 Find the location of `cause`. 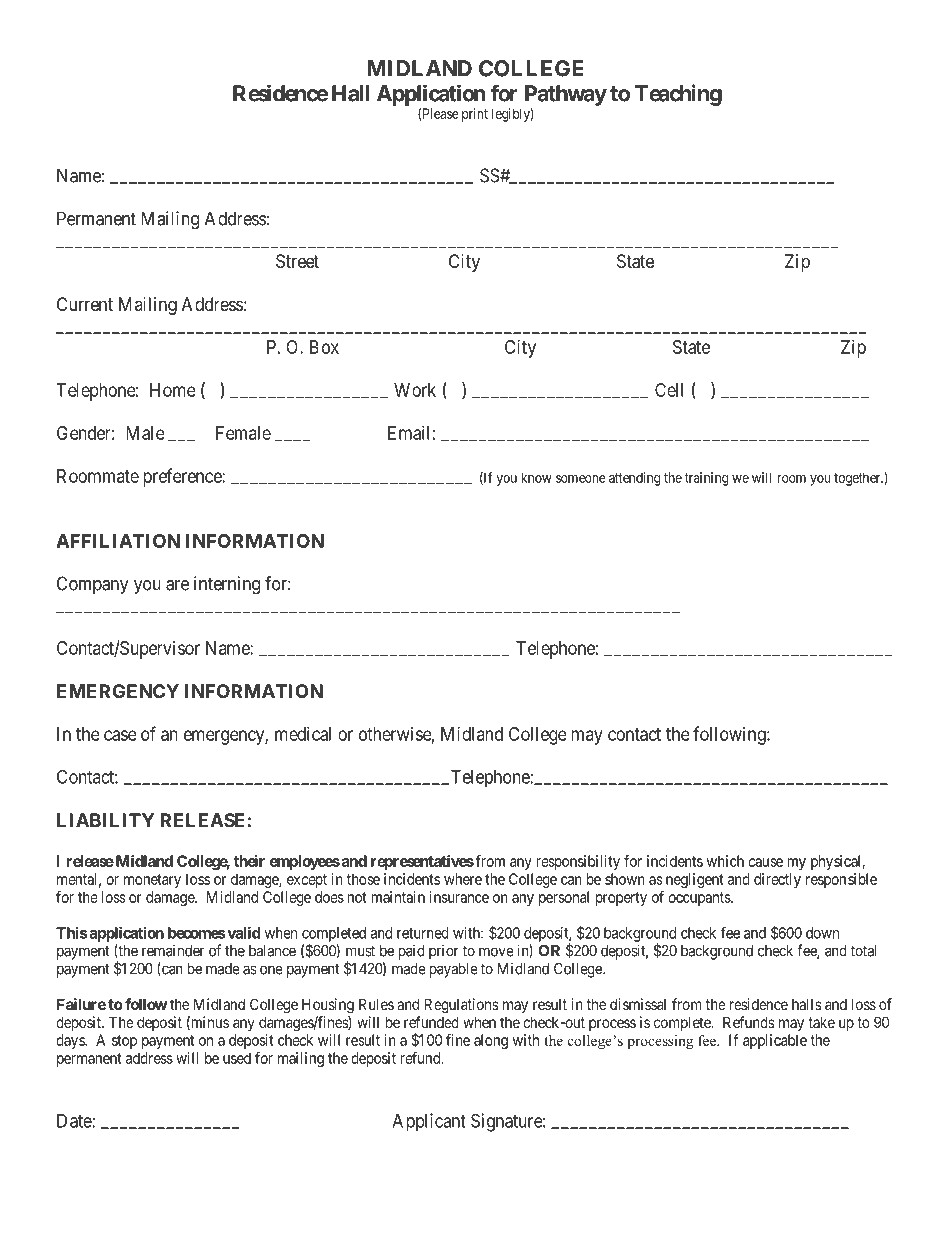

cause is located at coordinates (765, 862).
